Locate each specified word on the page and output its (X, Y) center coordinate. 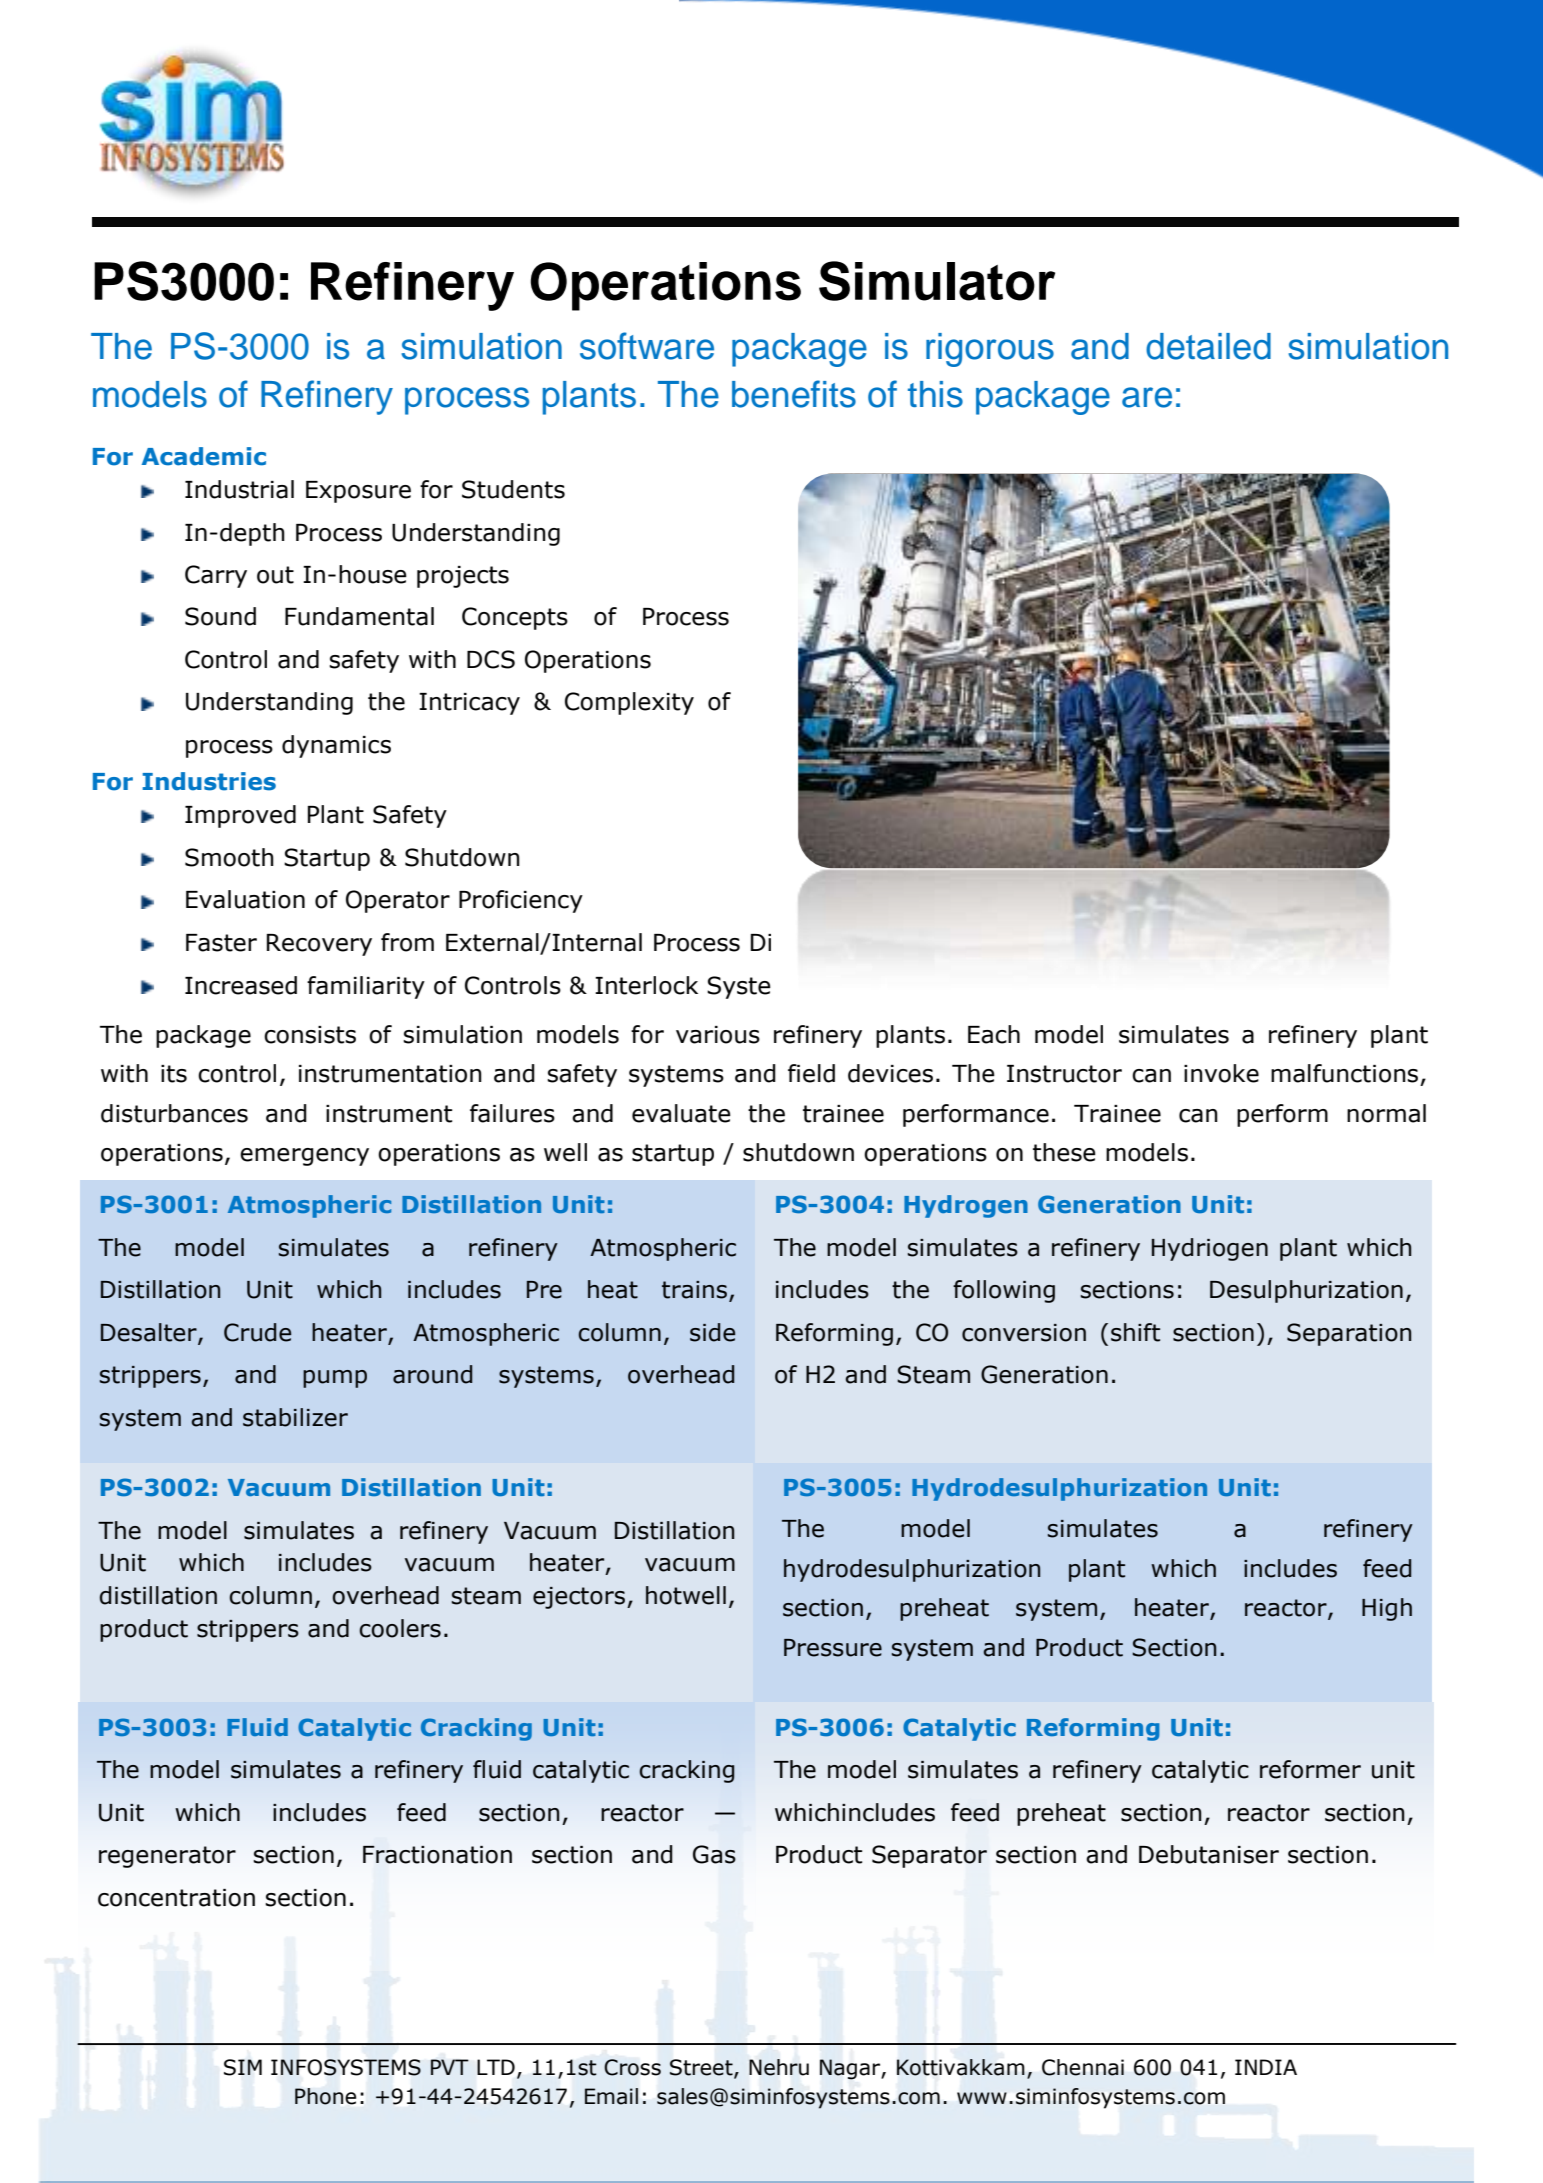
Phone (325, 2096)
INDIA (1266, 2067)
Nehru (779, 2067)
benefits (794, 394)
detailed (1208, 346)
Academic (204, 456)
